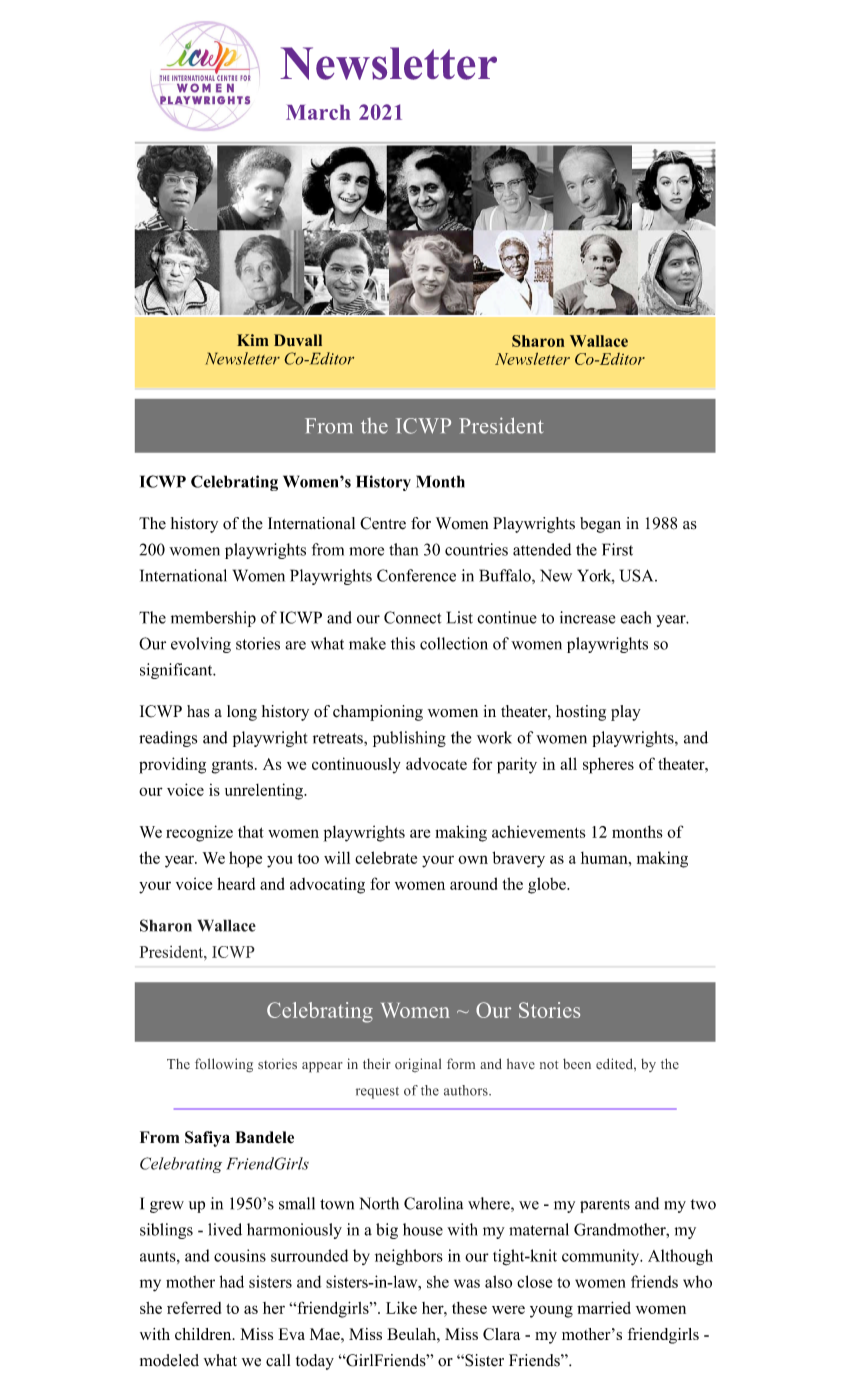 This screenshot has width=849, height=1400. What do you see at coordinates (298, 340) in the screenshot?
I see `Duvall` at bounding box center [298, 340].
